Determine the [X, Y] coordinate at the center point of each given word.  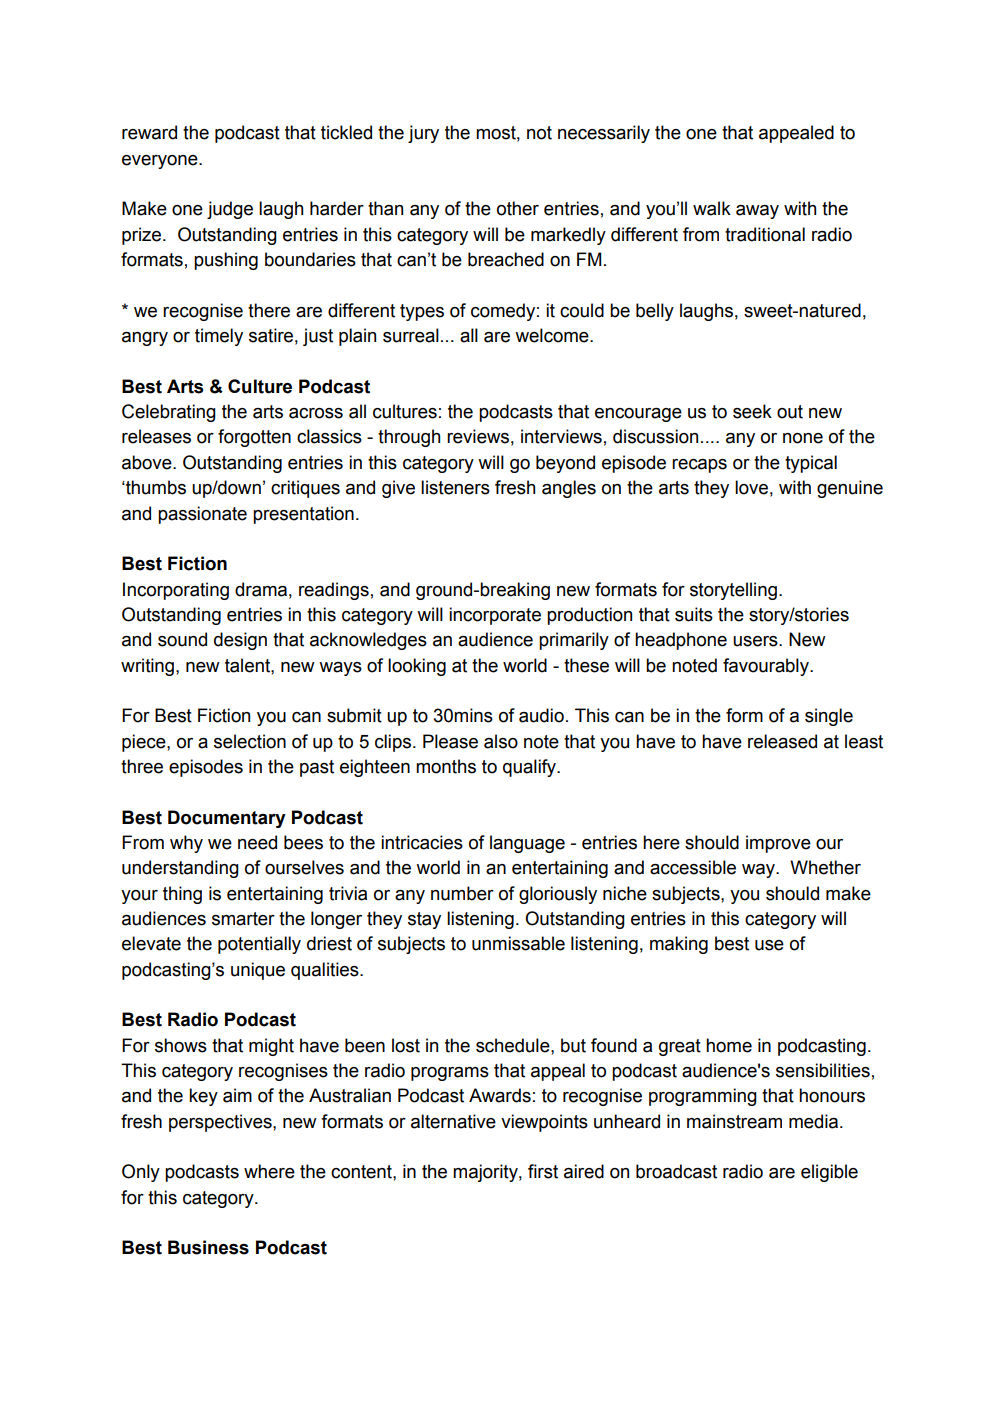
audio [541, 715]
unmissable [518, 943]
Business [208, 1247]
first [543, 1171]
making [679, 945]
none [803, 438]
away [757, 212]
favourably [767, 667]
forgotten [254, 438]
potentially [259, 945]
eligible [829, 1173]
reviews [478, 436]
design [240, 641]
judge [230, 210]
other [518, 208]
